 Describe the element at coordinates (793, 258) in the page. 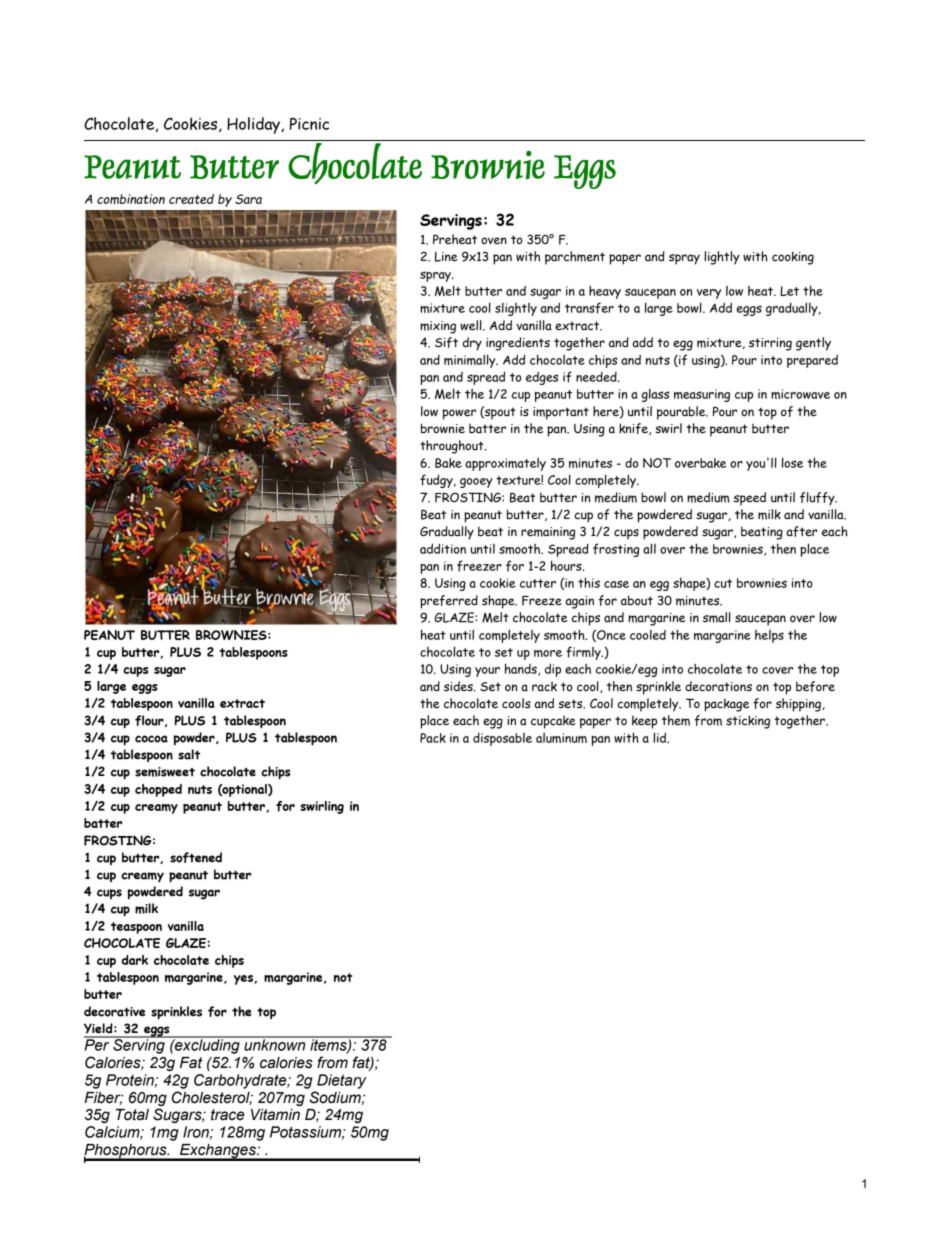

I see `cooking` at that location.
